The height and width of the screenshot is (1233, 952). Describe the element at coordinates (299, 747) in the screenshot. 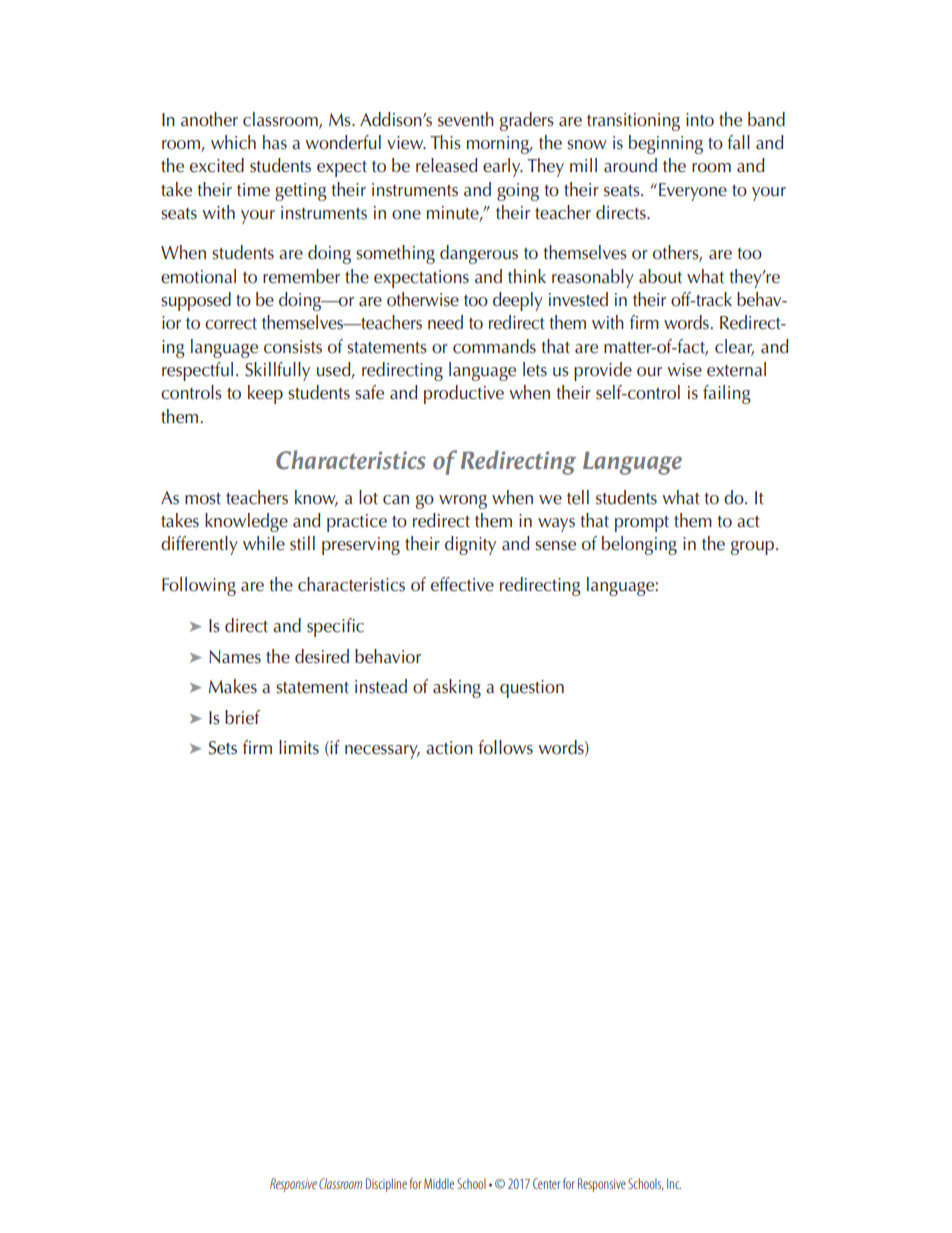

I see `limits` at that location.
